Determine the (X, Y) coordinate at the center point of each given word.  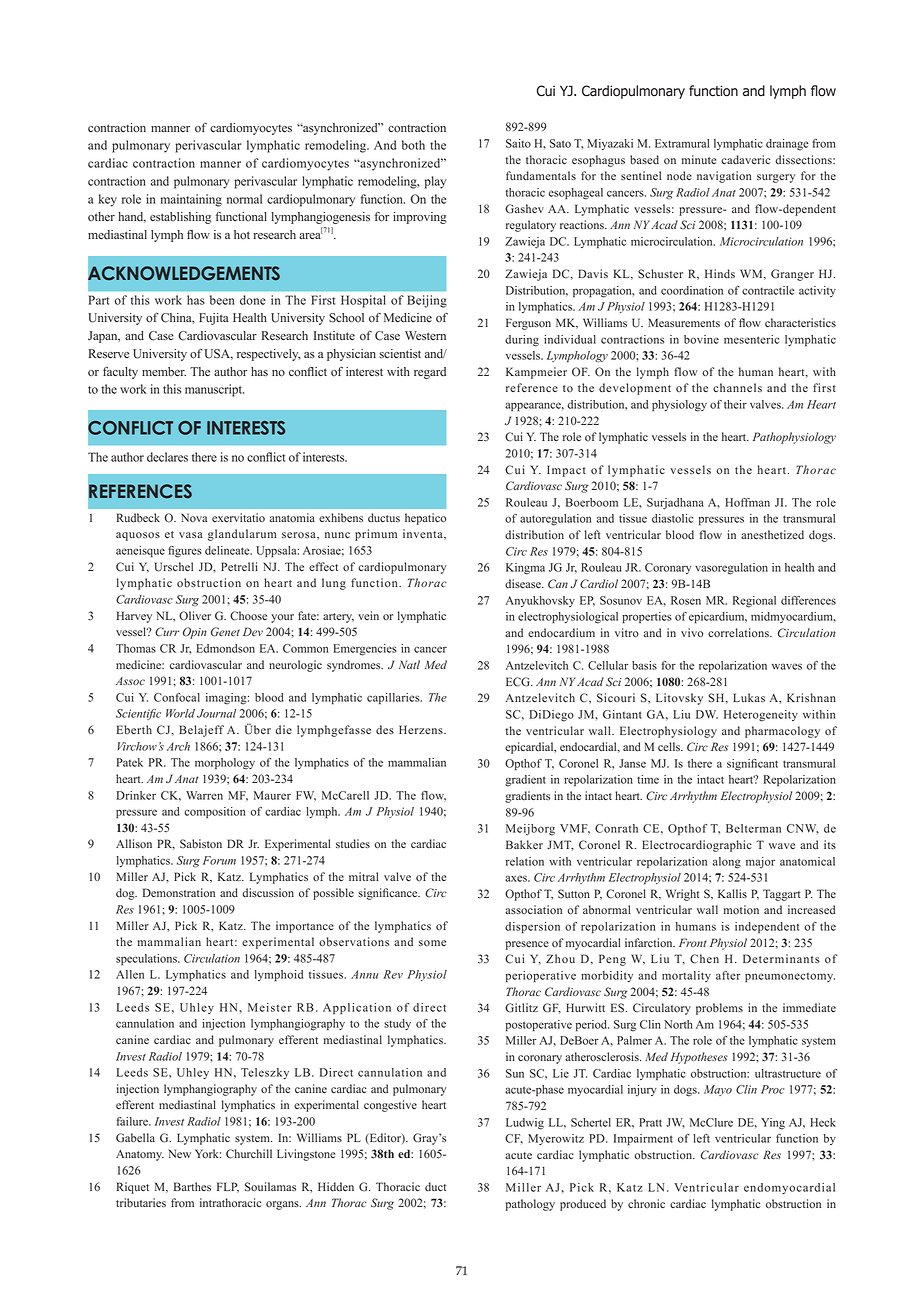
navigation (724, 177)
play (435, 182)
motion (741, 910)
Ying (773, 1124)
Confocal (177, 697)
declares (167, 457)
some (432, 943)
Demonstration (179, 893)
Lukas (749, 697)
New (179, 1153)
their (735, 404)
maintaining (191, 200)
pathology (530, 1205)
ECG (519, 682)
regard (430, 373)
